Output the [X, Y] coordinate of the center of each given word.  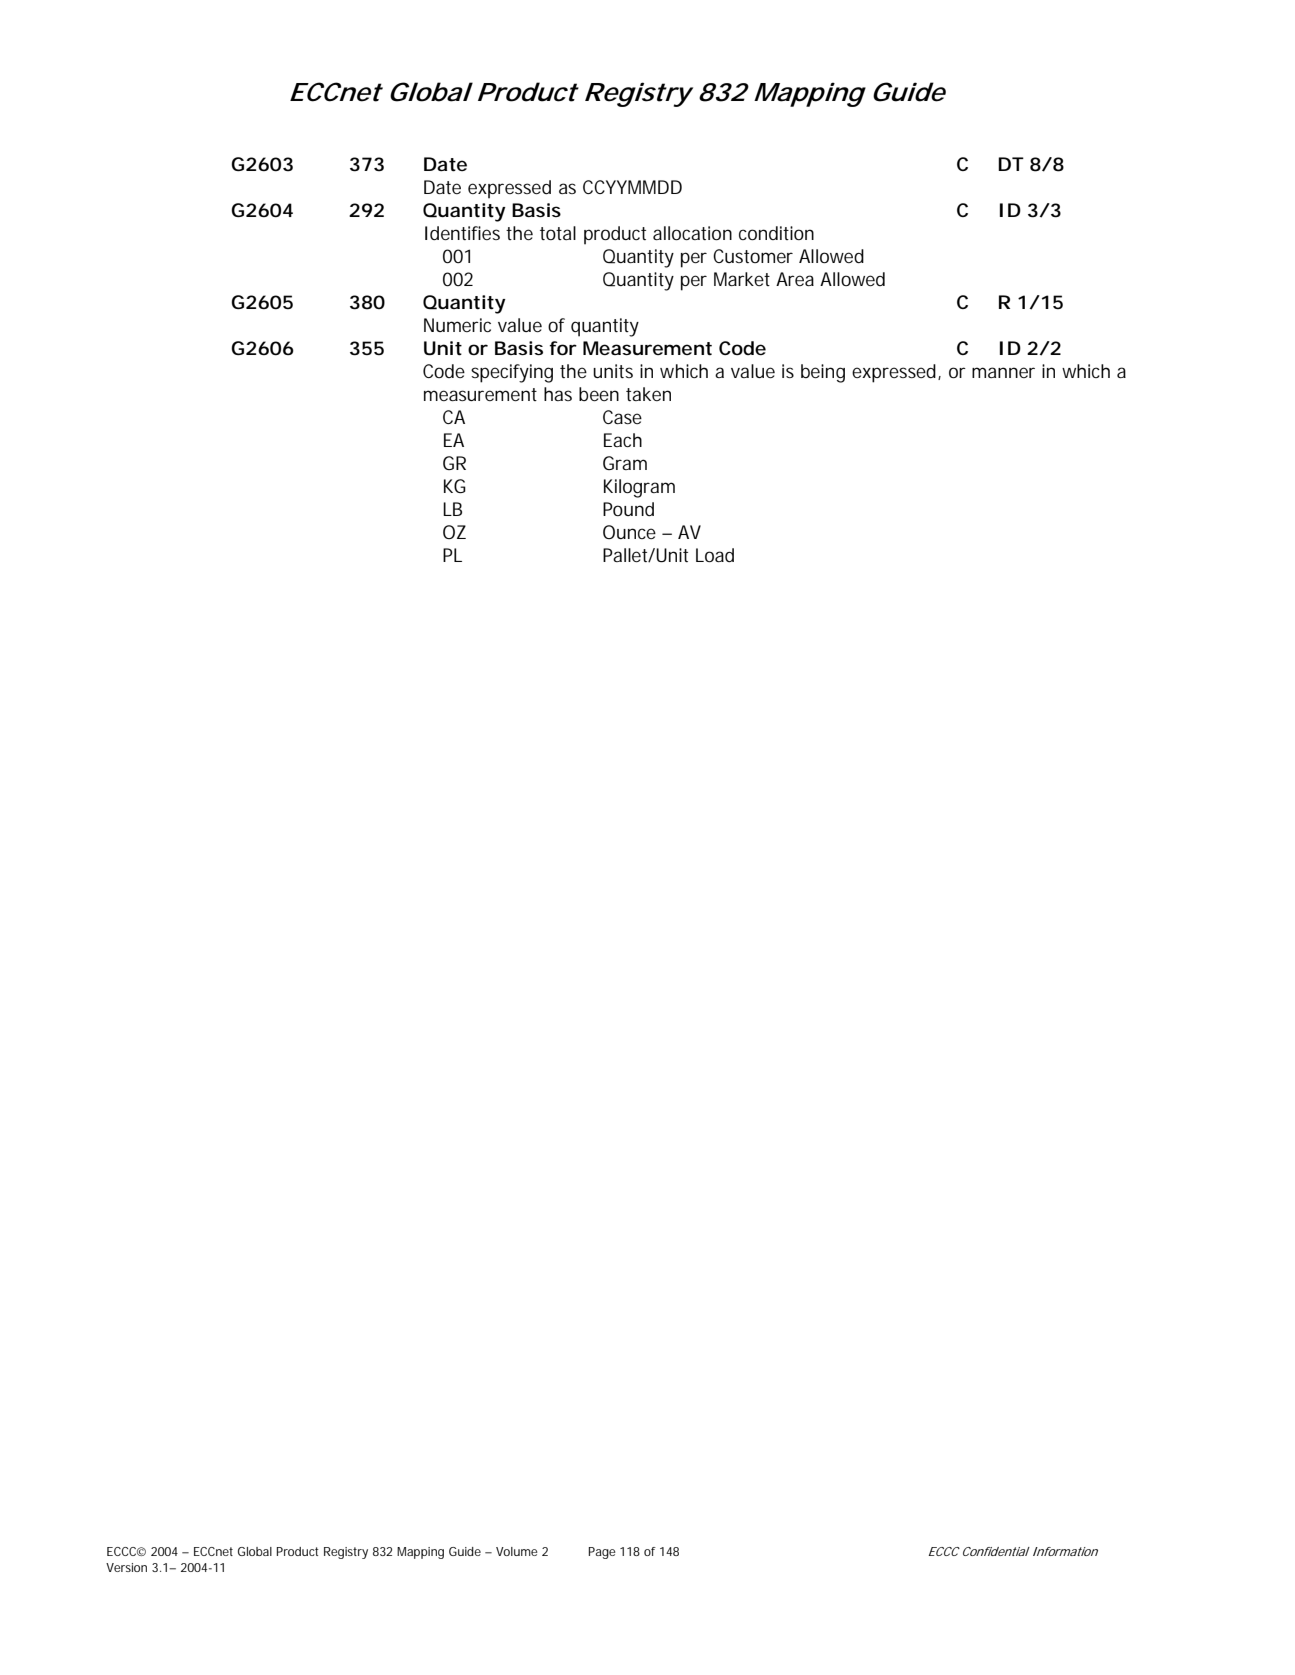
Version [126, 1567]
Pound [628, 509]
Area [795, 279]
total [558, 233]
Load [715, 555]
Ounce [629, 532]
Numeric [457, 325]
